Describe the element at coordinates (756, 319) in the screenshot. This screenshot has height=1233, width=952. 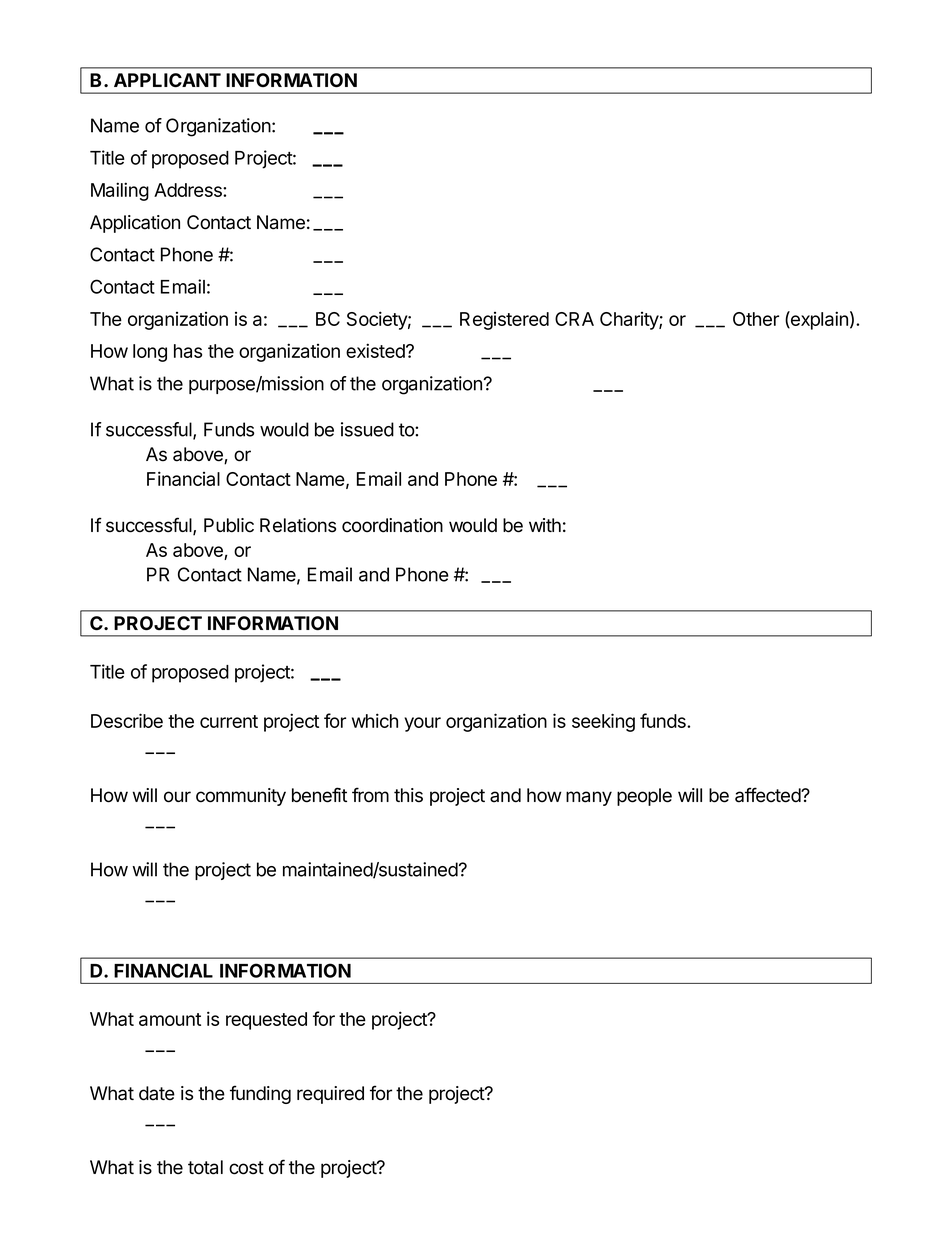
I see `Other` at that location.
